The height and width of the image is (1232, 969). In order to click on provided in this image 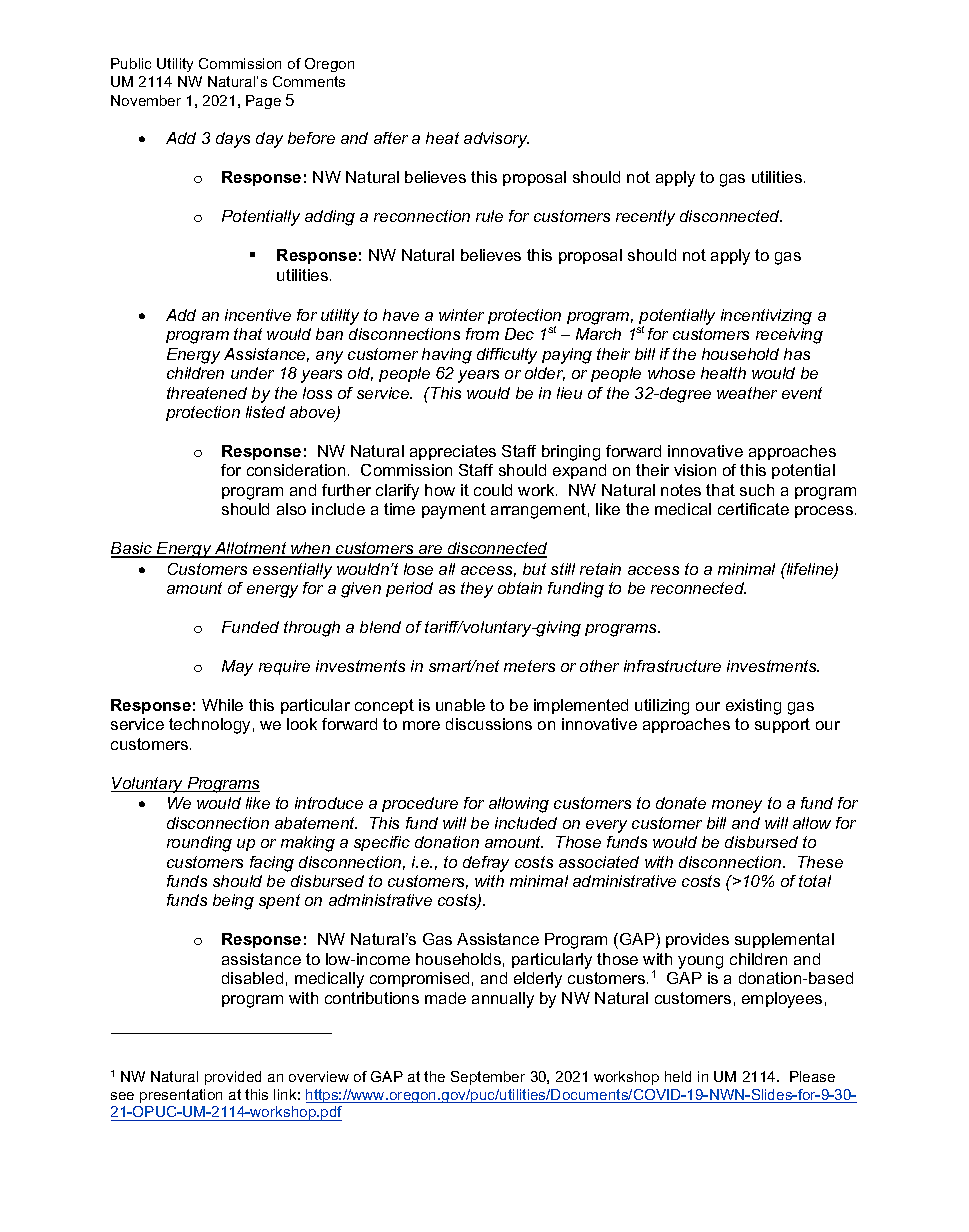, I will do `click(233, 1078)`.
